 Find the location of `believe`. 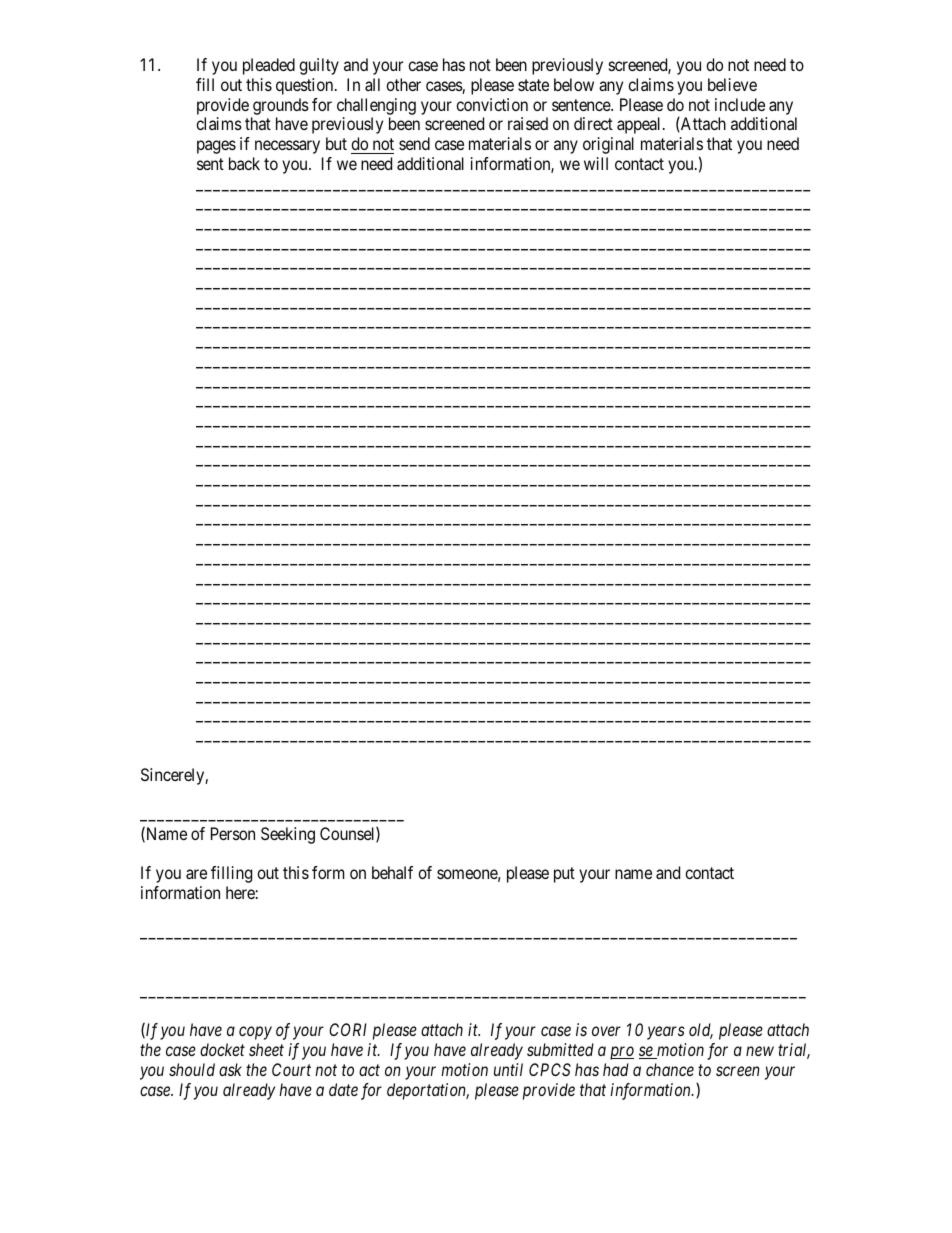

believe is located at coordinates (732, 84).
